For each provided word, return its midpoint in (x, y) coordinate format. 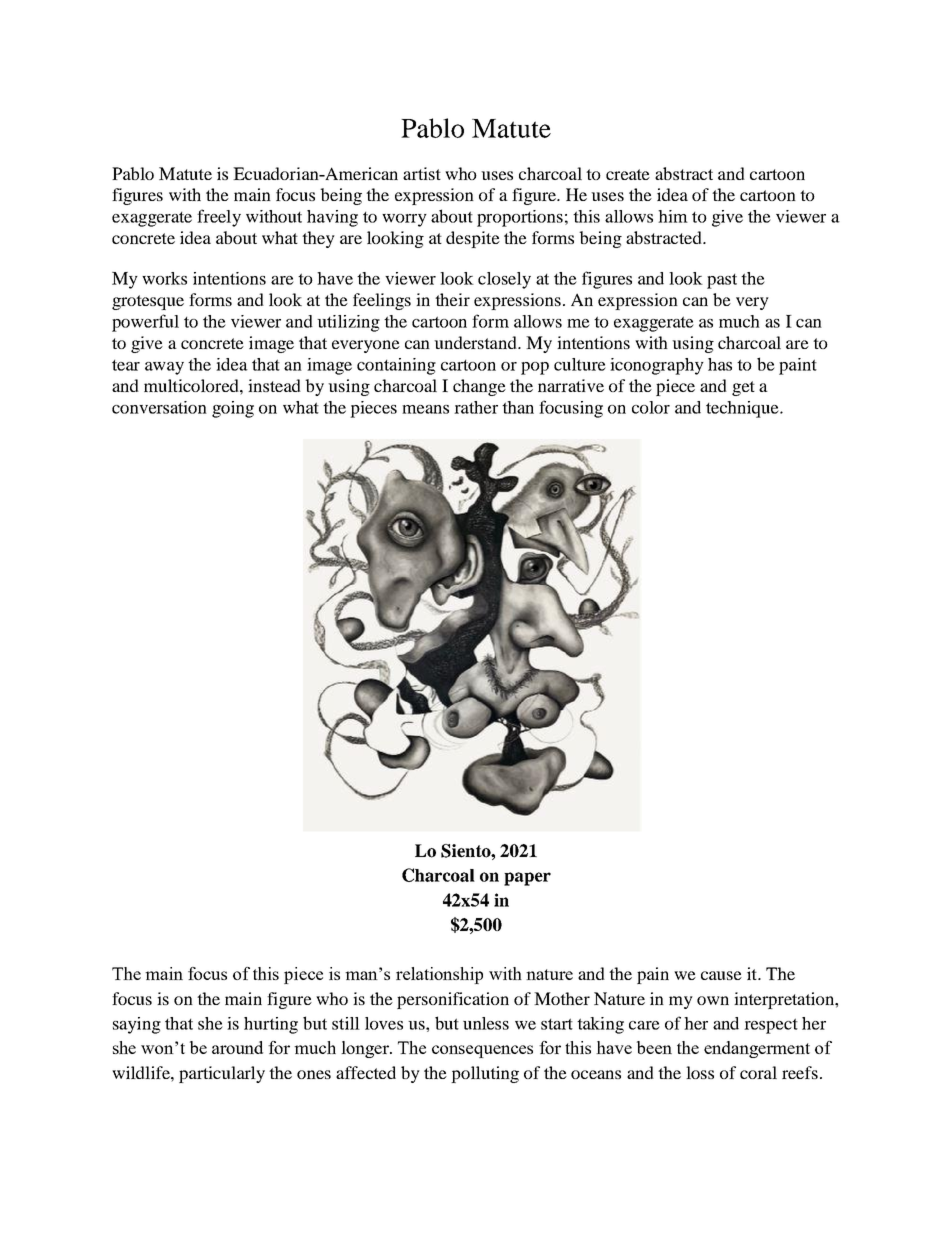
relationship (439, 975)
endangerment (757, 1049)
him (673, 216)
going (233, 409)
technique (743, 409)
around (237, 1047)
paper (527, 879)
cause (721, 975)
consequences (482, 1051)
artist (422, 173)
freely (219, 218)
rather (476, 407)
